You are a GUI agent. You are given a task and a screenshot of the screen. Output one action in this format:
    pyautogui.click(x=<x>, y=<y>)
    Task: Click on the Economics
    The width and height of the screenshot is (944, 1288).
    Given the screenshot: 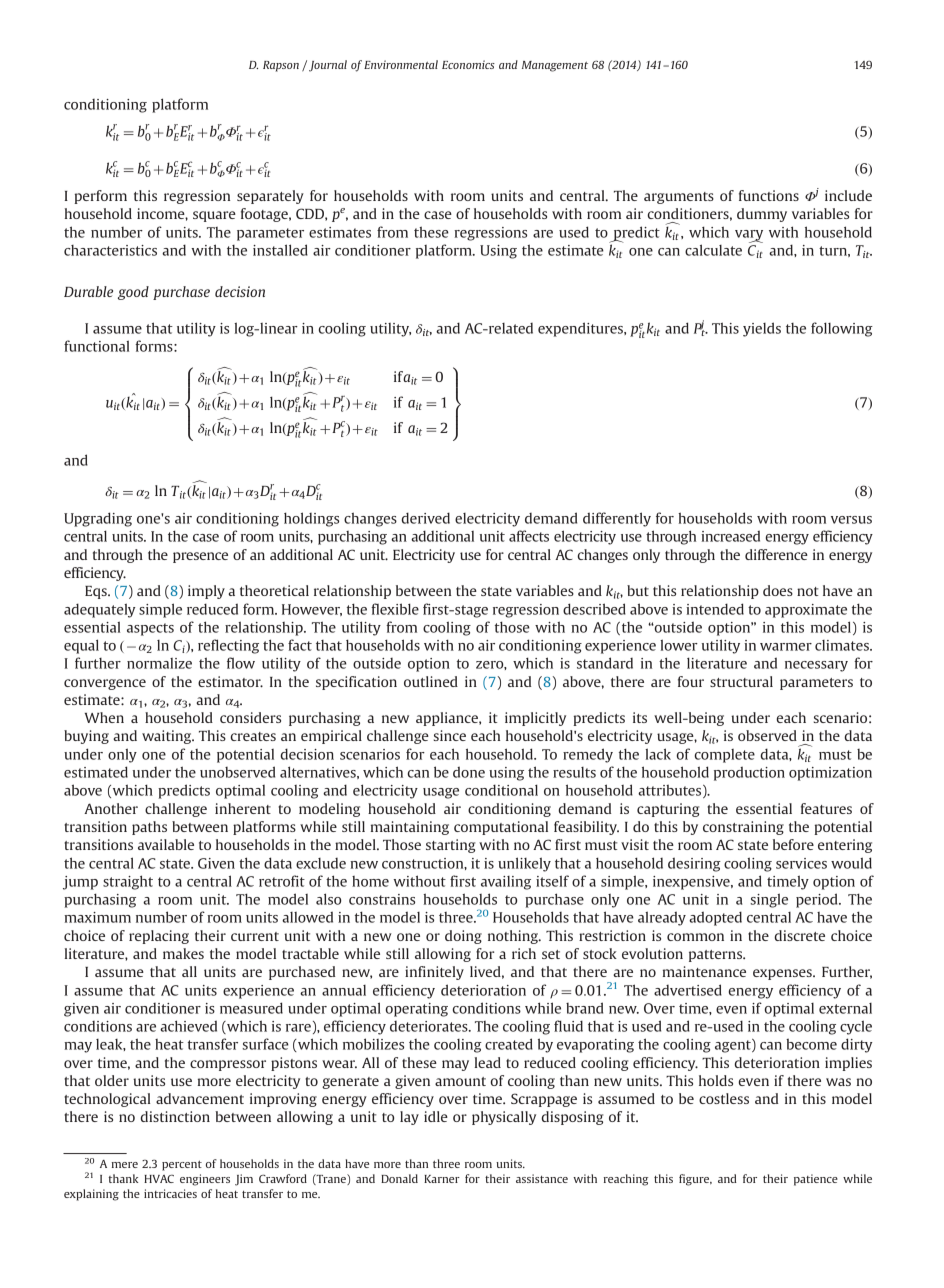 What is the action you would take?
    pyautogui.click(x=468, y=64)
